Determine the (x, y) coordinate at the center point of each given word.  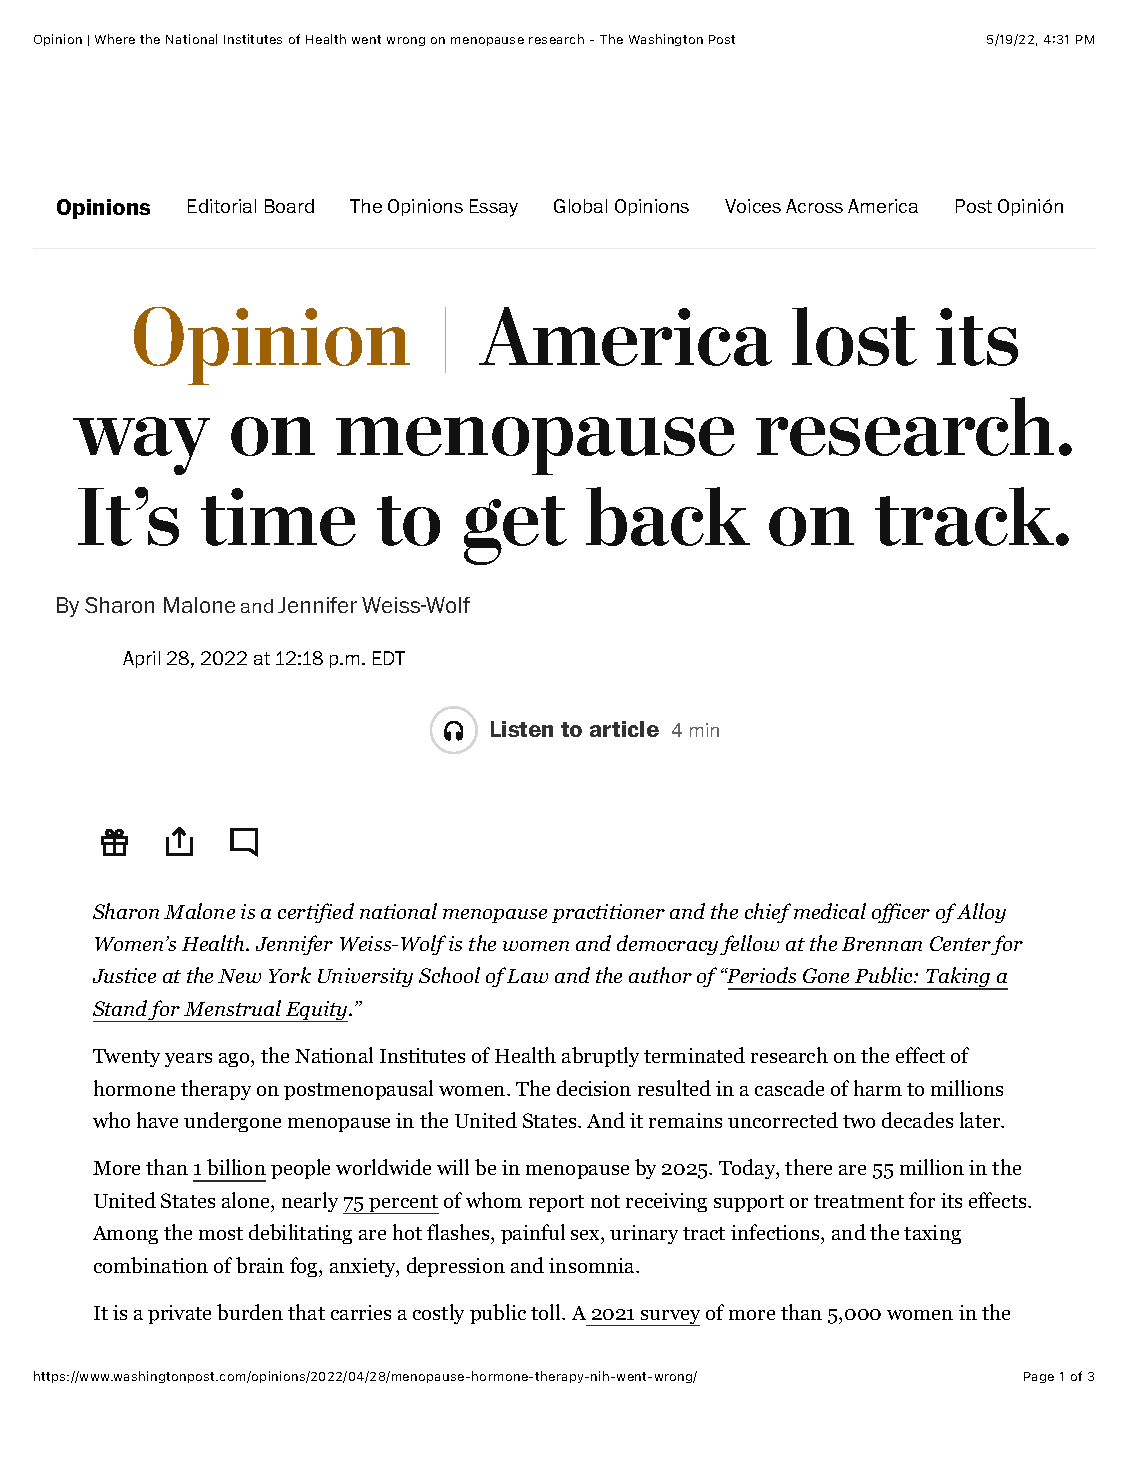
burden (250, 1312)
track (966, 516)
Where (115, 39)
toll (547, 1312)
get (515, 530)
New (239, 976)
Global (580, 206)
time (278, 517)
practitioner (608, 913)
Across (814, 206)
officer (901, 913)
